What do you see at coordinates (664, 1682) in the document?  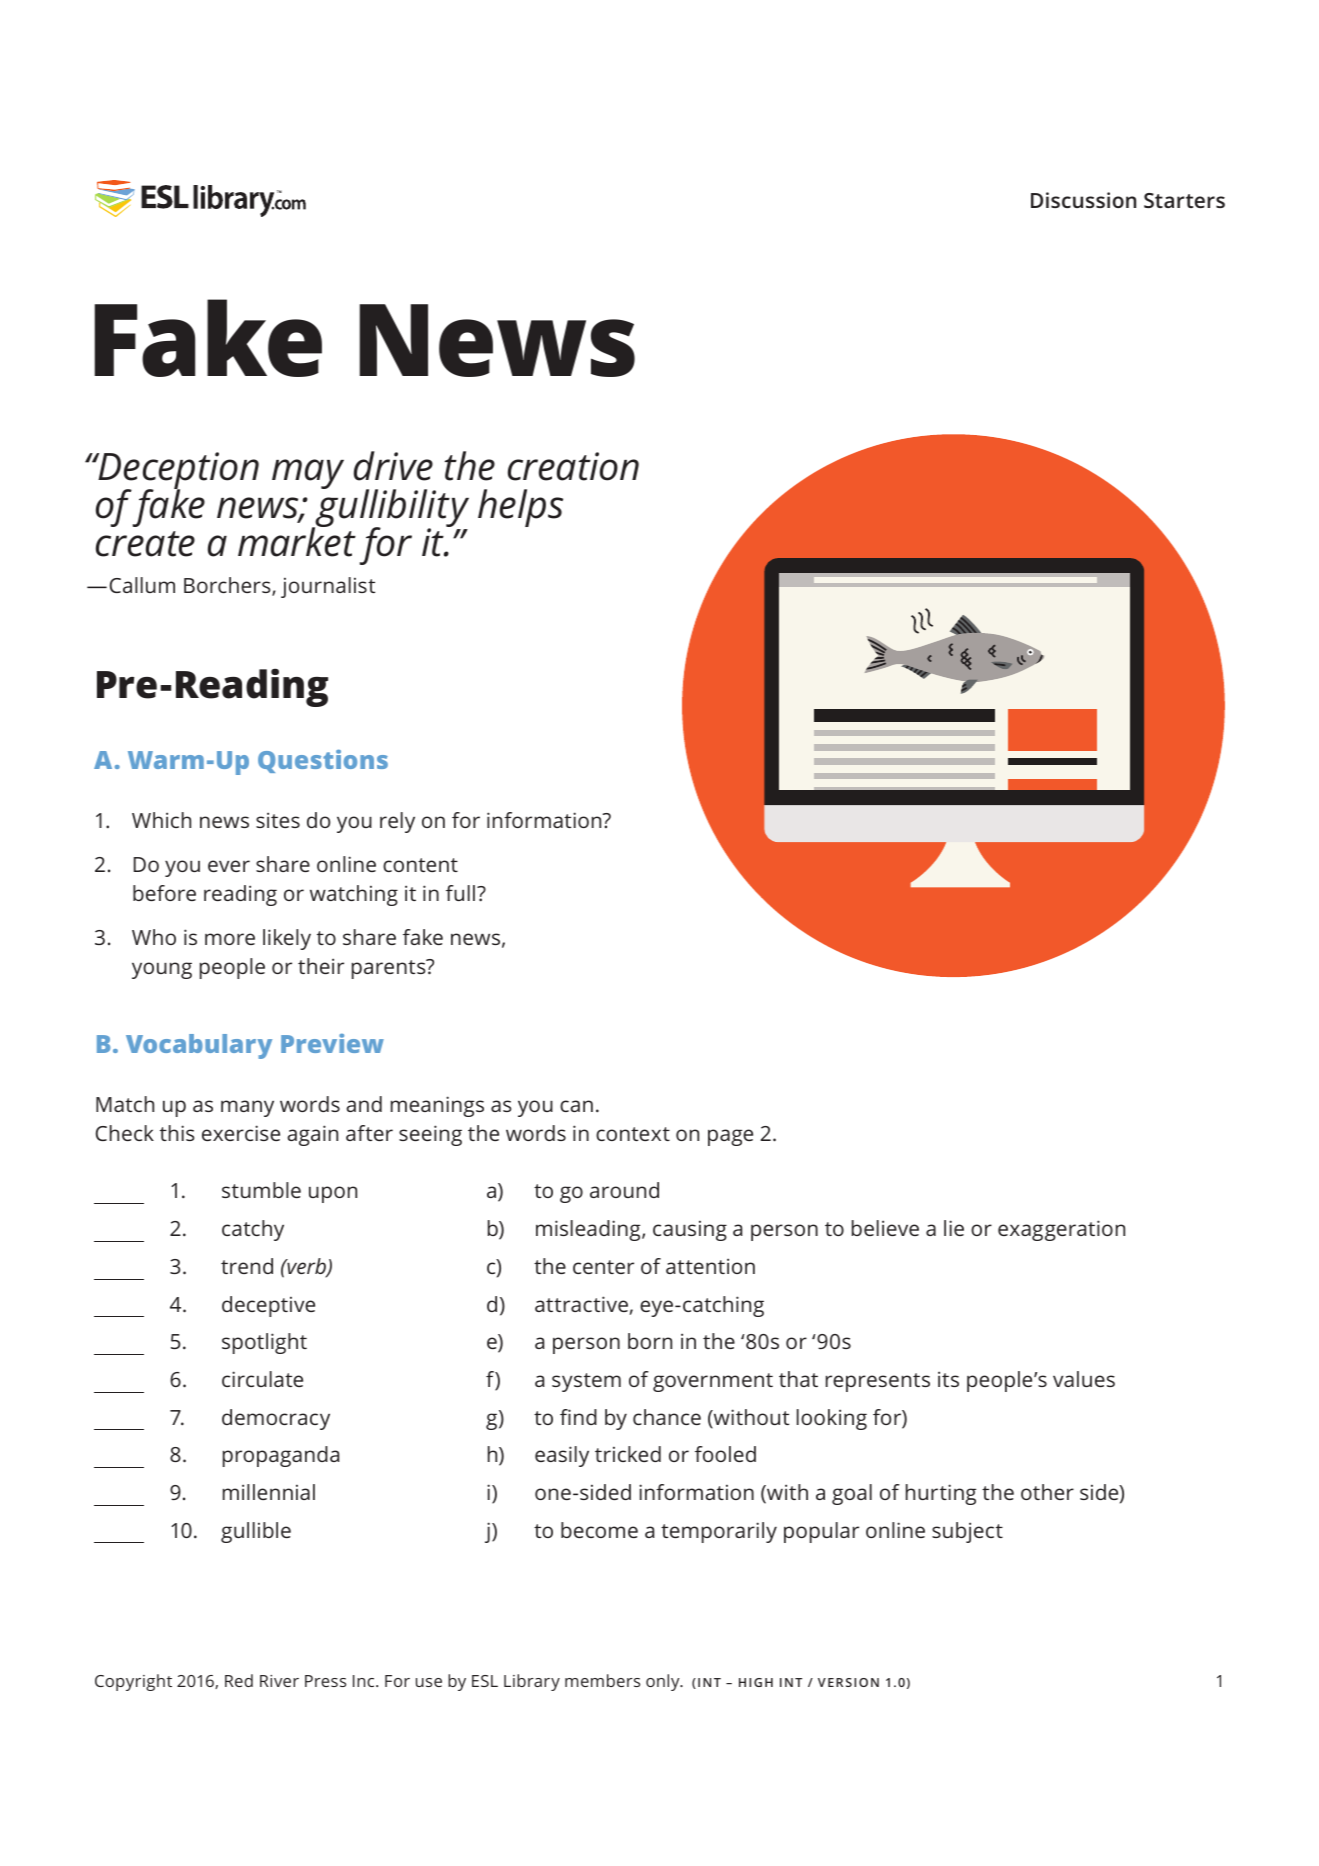 I see `only` at bounding box center [664, 1682].
